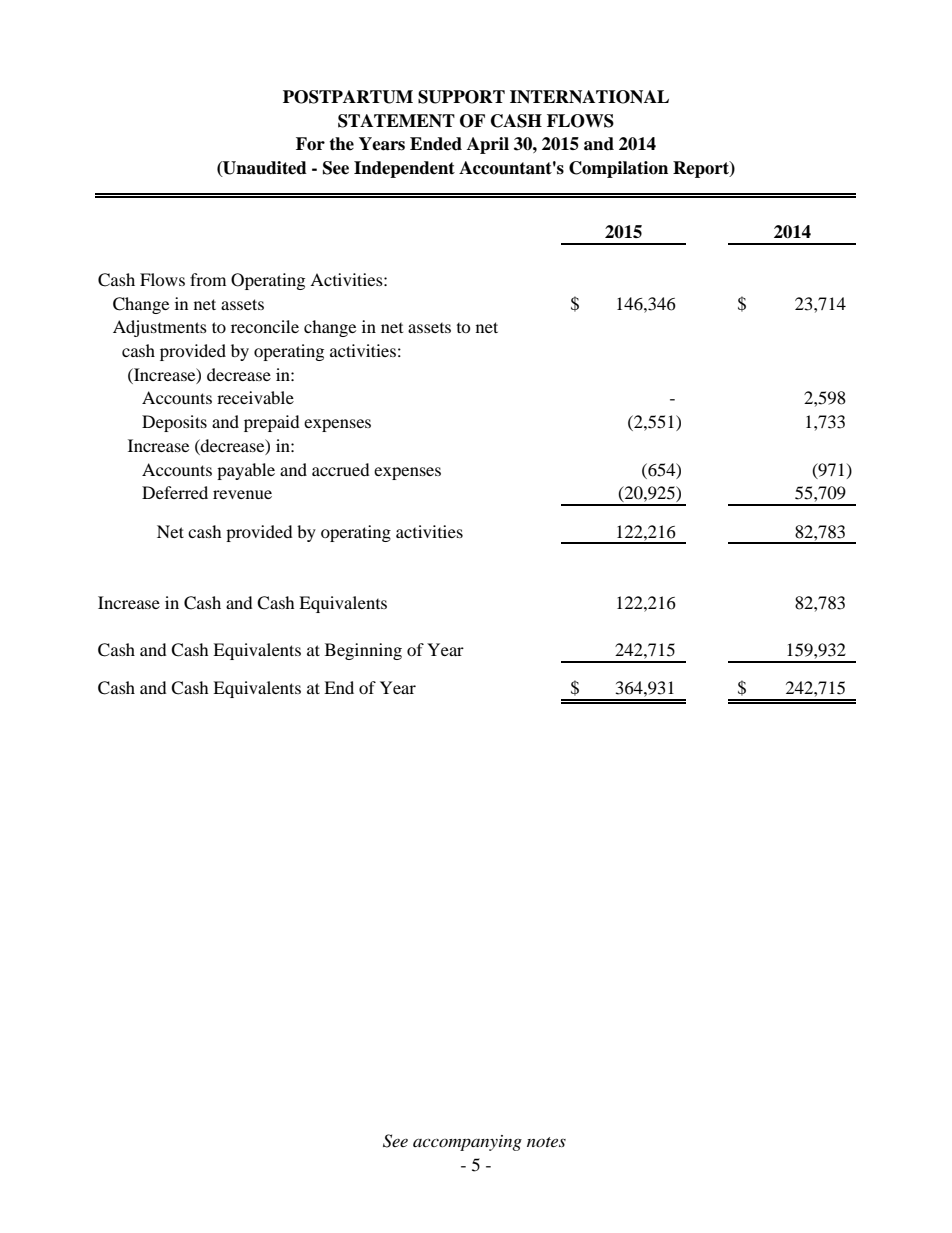  I want to click on For, so click(310, 144).
